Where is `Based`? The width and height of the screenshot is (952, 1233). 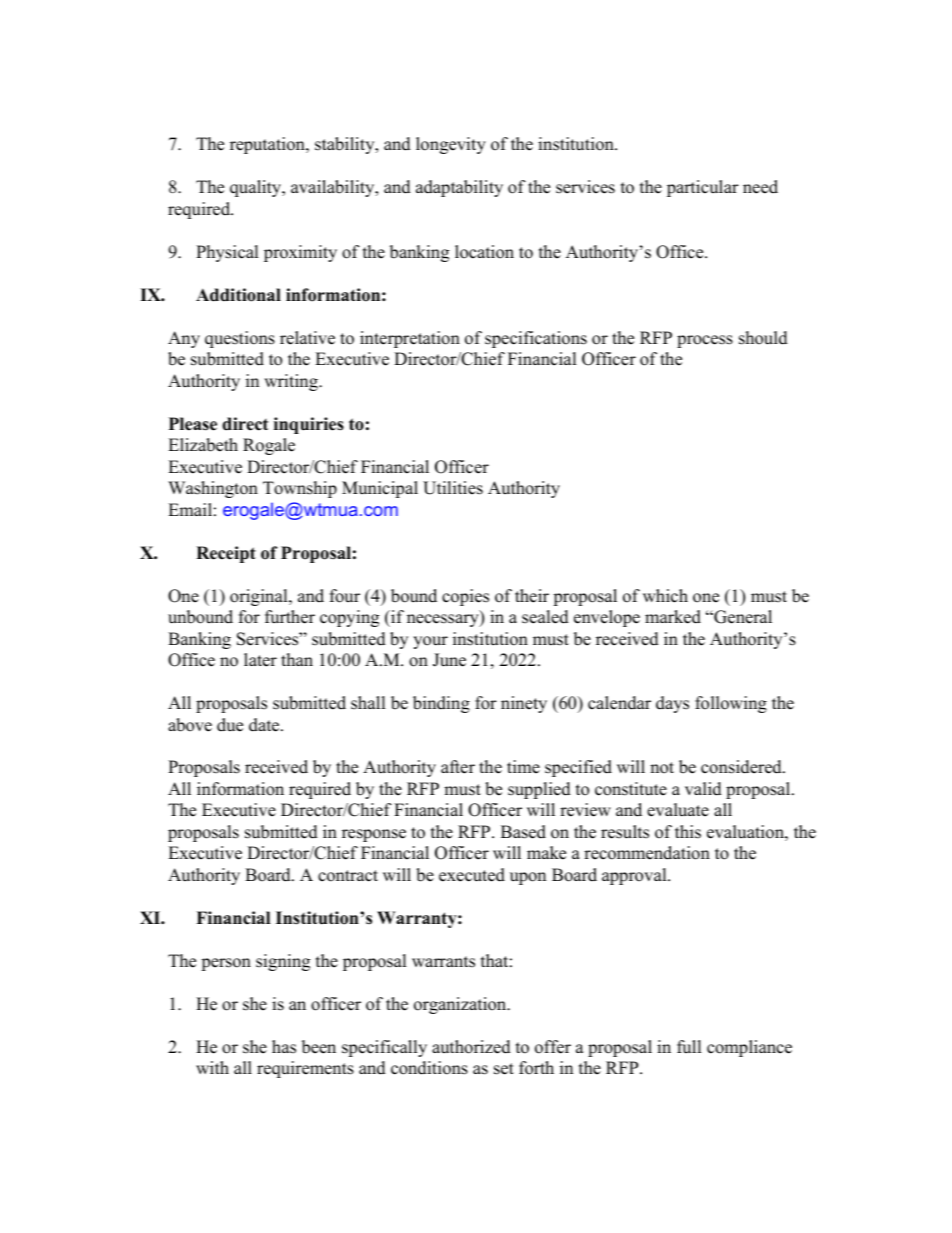 Based is located at coordinates (523, 832).
